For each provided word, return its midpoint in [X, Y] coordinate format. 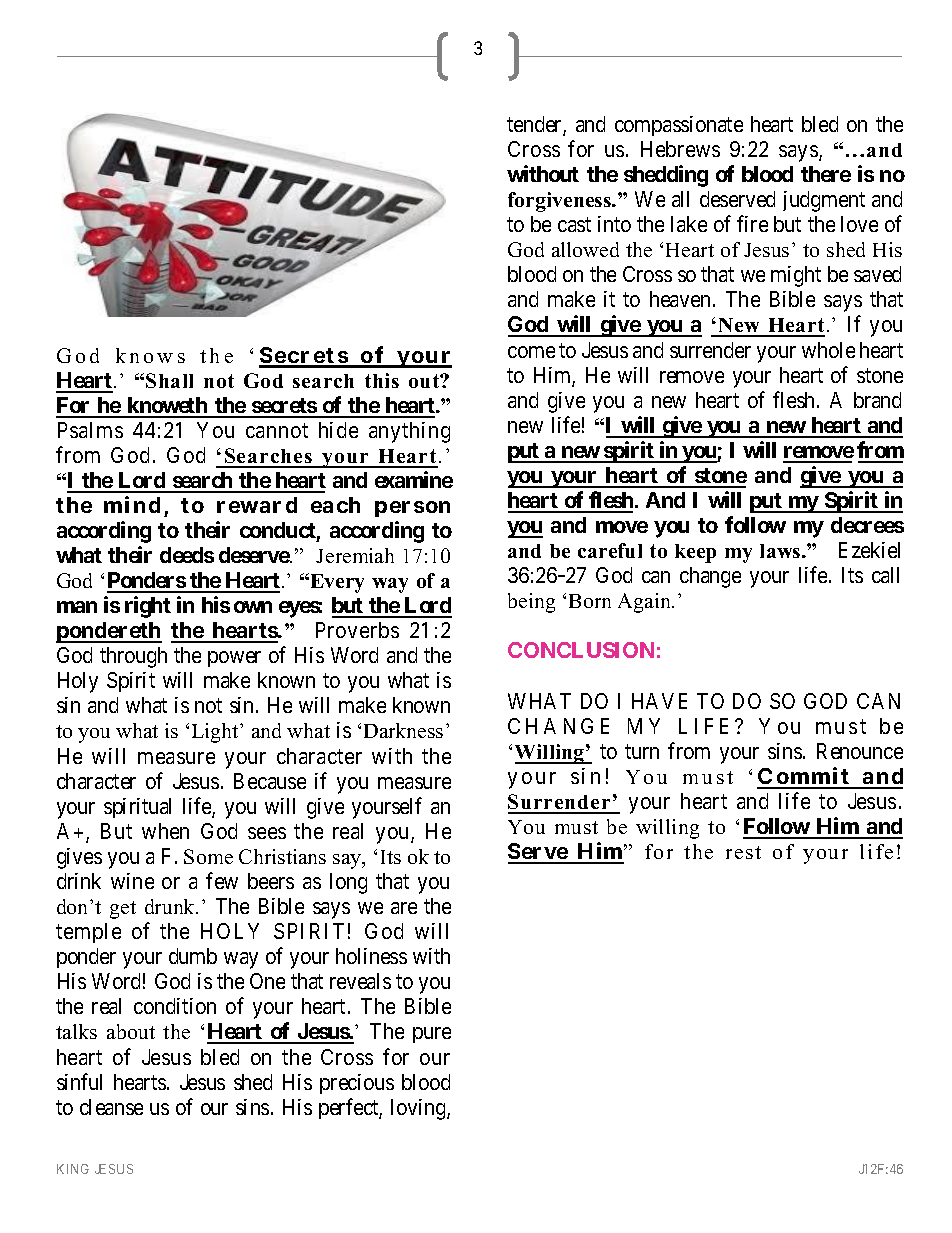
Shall [169, 380]
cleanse [111, 1107]
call [885, 575]
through [133, 657]
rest [743, 852]
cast [574, 225]
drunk [171, 906]
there [826, 174]
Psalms [90, 430]
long [348, 883]
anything [409, 432]
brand [877, 400]
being [531, 603]
